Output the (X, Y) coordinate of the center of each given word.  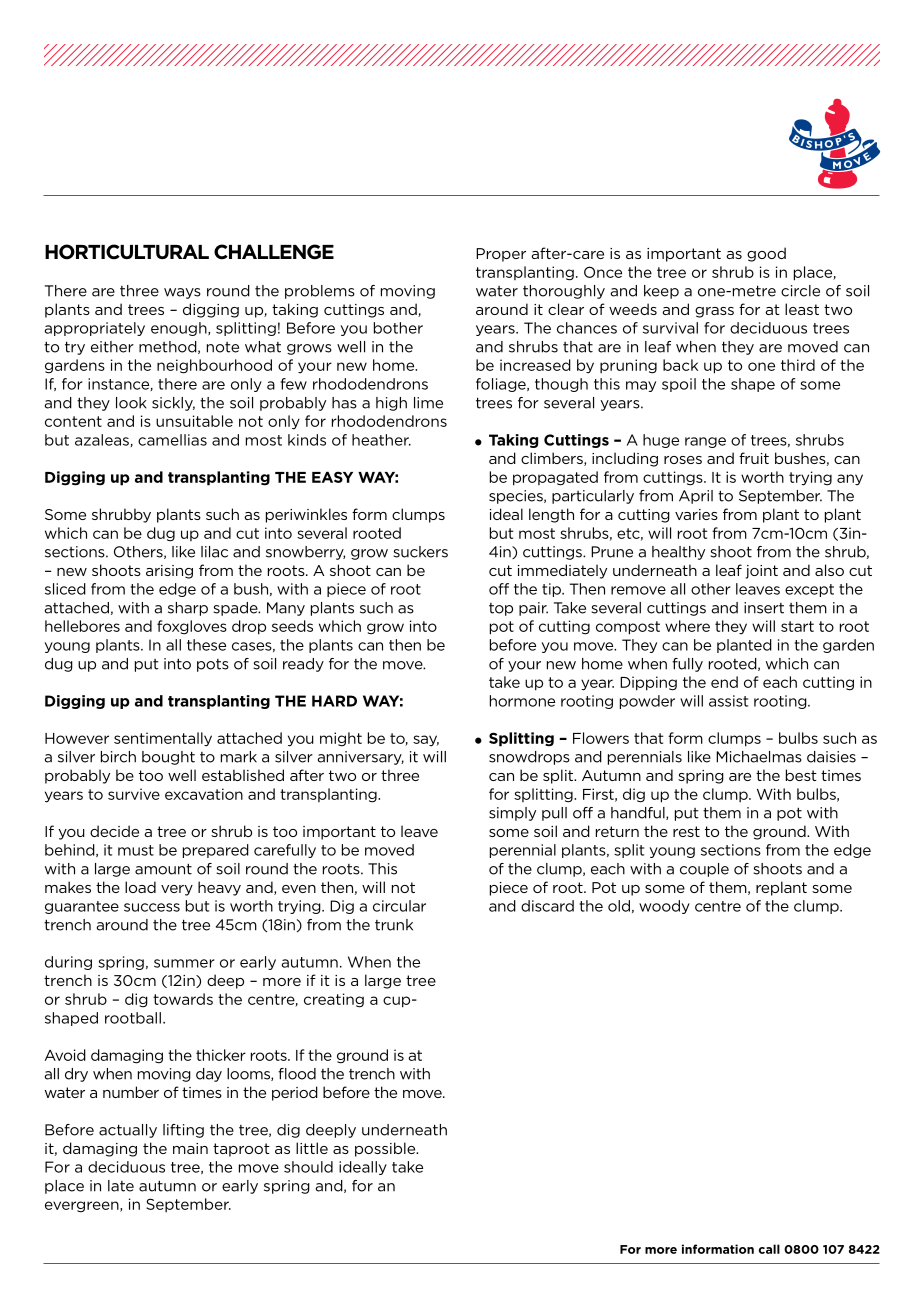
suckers (420, 552)
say (426, 741)
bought (168, 758)
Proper (501, 255)
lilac (214, 552)
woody (664, 907)
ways (182, 293)
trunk (394, 925)
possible (386, 1149)
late (121, 1186)
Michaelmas (759, 757)
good (766, 254)
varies (696, 514)
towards (183, 999)
